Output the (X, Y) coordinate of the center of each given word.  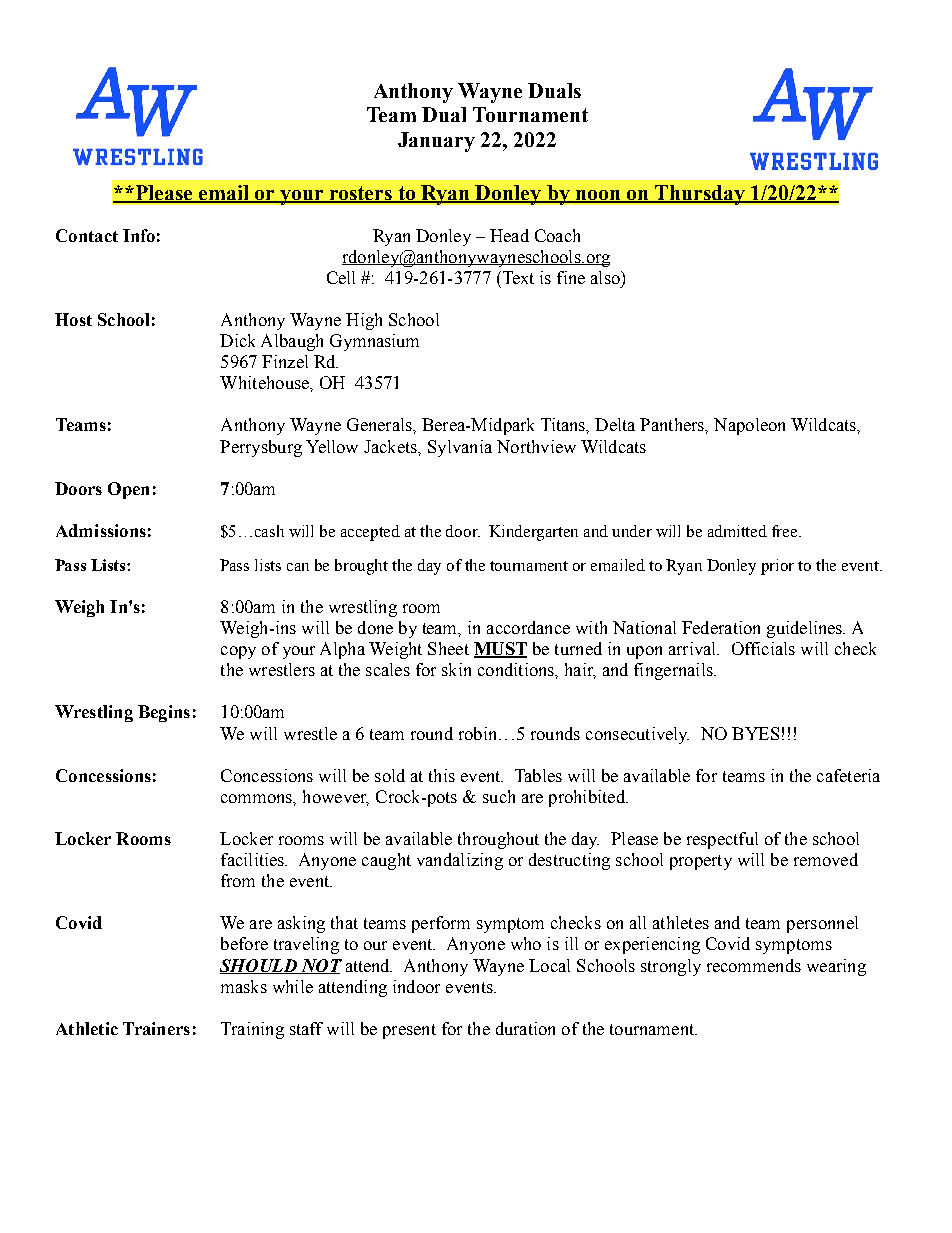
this (442, 775)
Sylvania (460, 448)
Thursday (700, 195)
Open (128, 490)
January (436, 142)
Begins (164, 713)
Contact (87, 235)
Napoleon (749, 426)
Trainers (156, 1028)
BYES (755, 733)
